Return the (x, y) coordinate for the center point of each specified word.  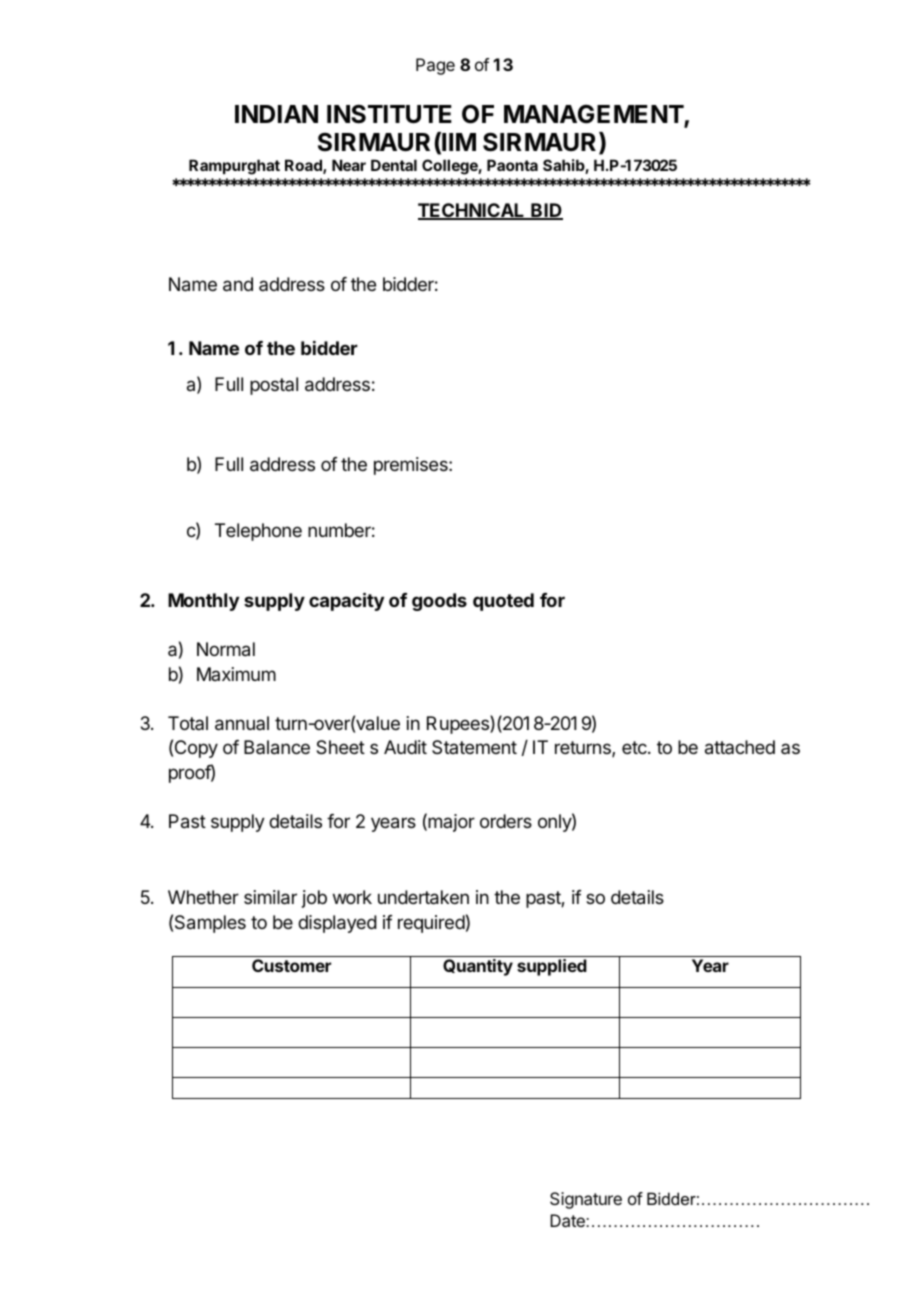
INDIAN (276, 114)
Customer (291, 965)
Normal (226, 649)
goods (439, 602)
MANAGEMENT (594, 115)
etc (635, 747)
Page (435, 66)
